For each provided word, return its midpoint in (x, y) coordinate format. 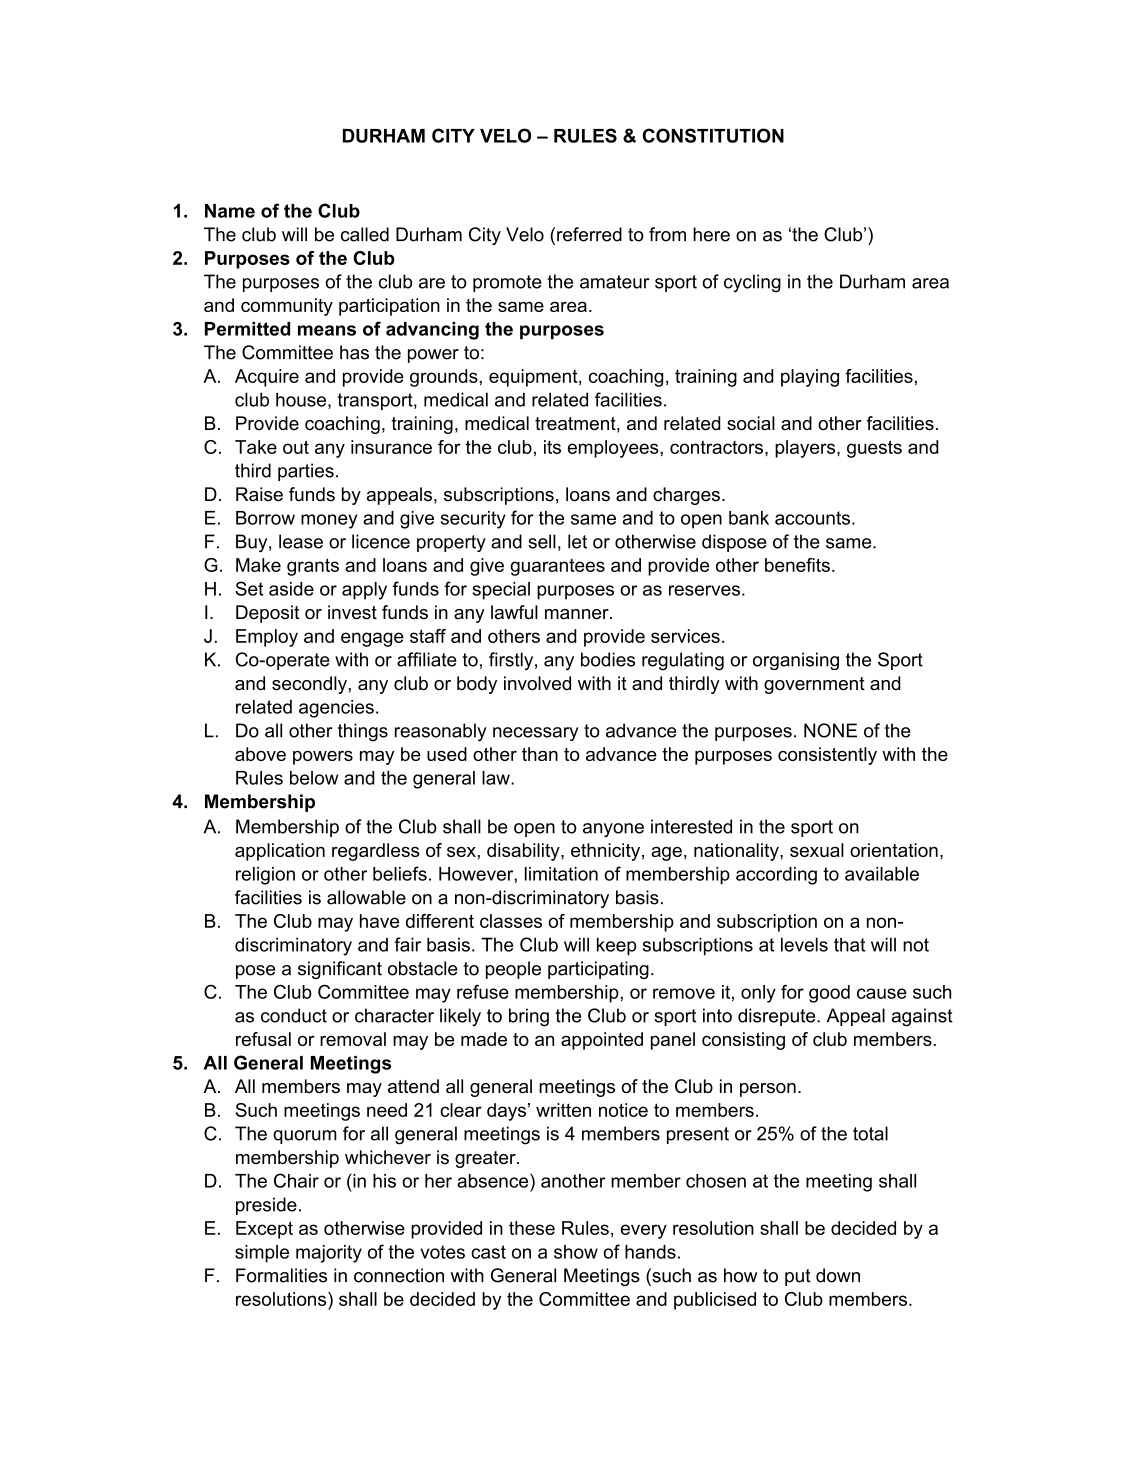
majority (329, 1254)
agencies (336, 709)
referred (589, 234)
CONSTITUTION (713, 135)
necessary (536, 734)
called (365, 234)
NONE (830, 730)
